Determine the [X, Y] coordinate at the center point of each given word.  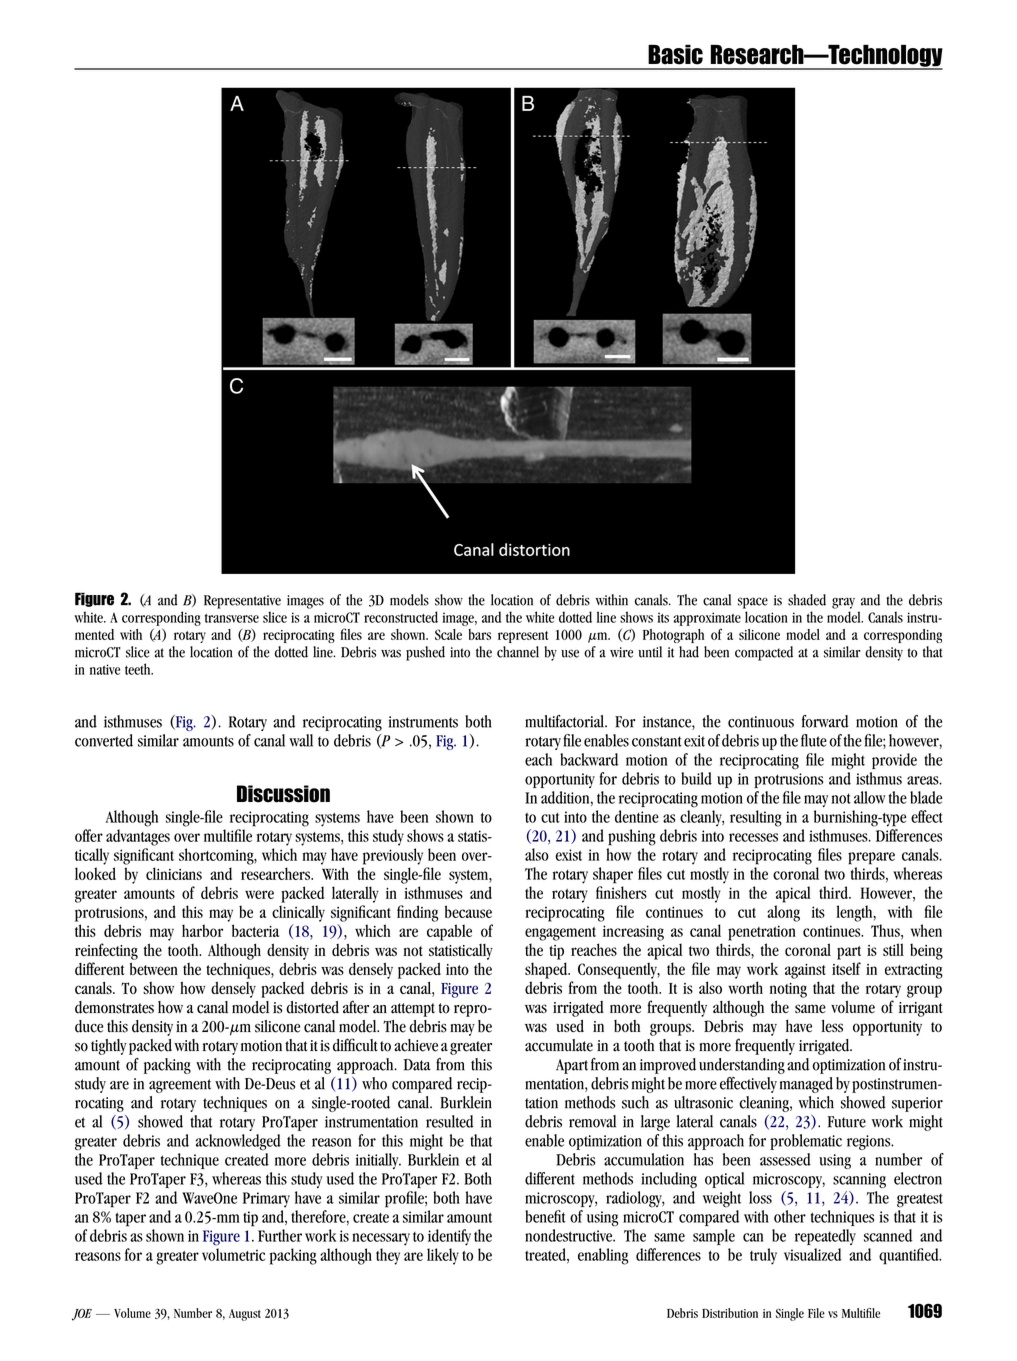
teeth [139, 669]
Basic [675, 54]
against [805, 971]
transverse [232, 618]
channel [518, 652]
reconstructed [401, 617]
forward [825, 721]
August [245, 1315]
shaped [547, 970]
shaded [807, 600]
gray [843, 603]
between [154, 969]
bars [479, 634]
